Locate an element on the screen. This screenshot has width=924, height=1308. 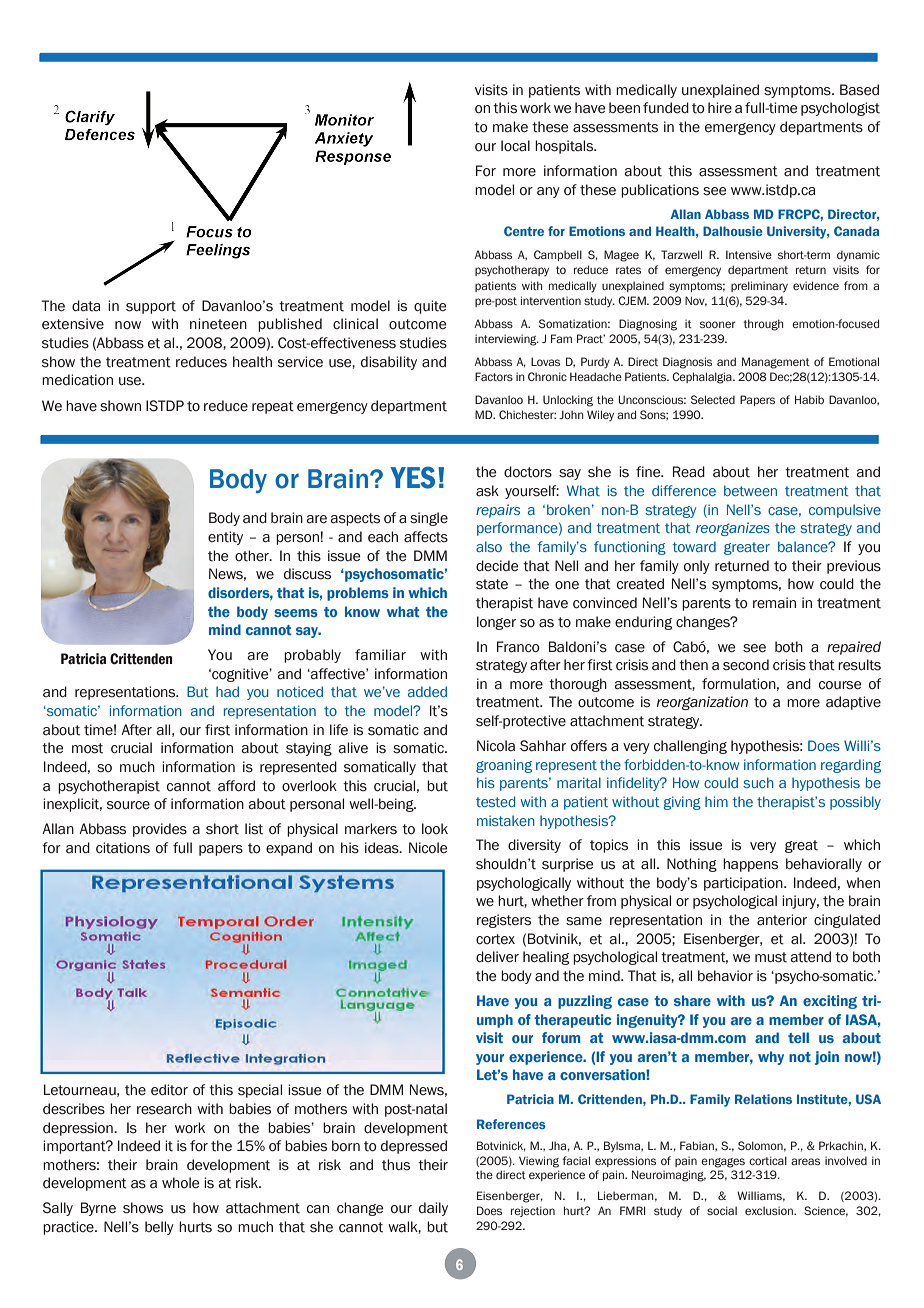
deliver is located at coordinates (497, 957).
